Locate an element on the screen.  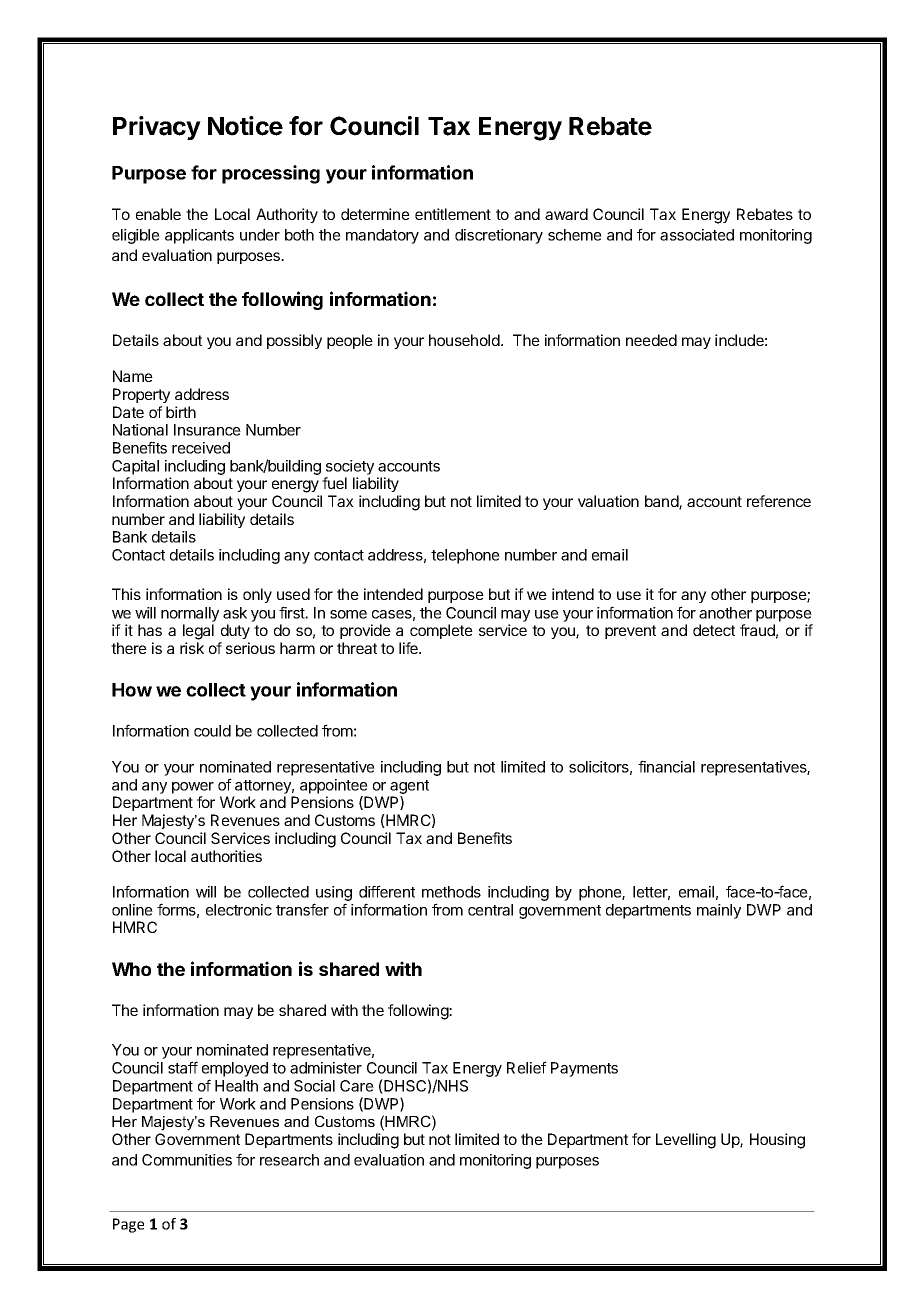
Communities is located at coordinates (187, 1160).
